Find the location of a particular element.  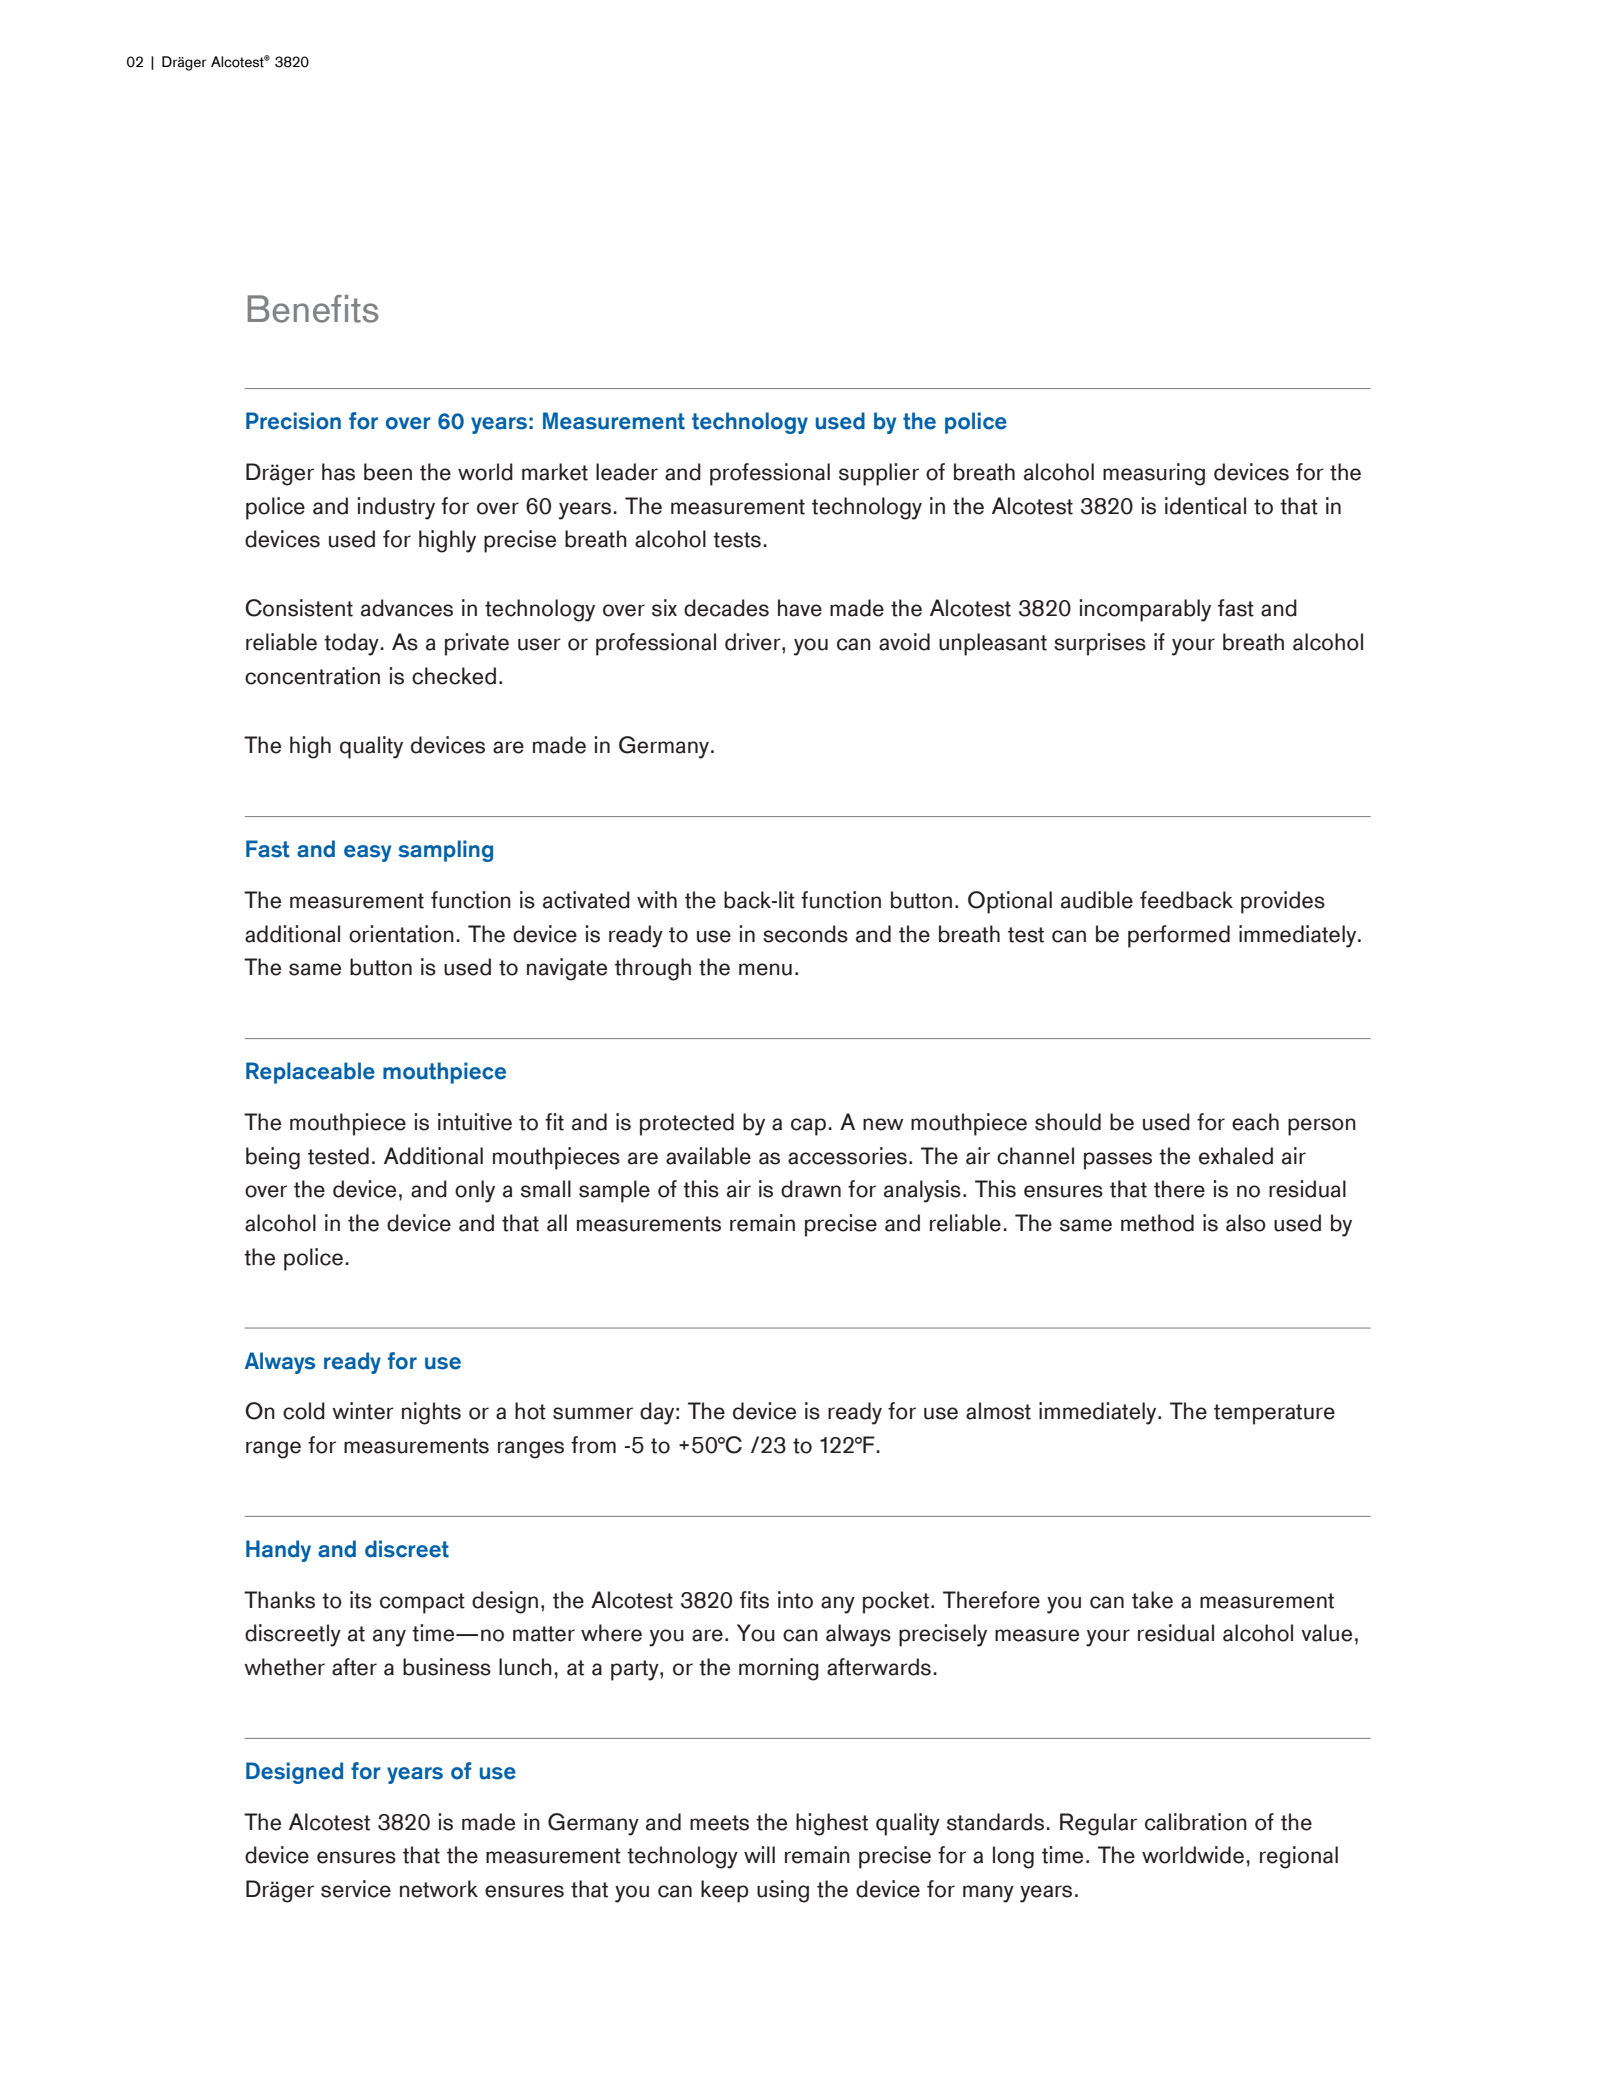

provides is located at coordinates (1283, 902).
